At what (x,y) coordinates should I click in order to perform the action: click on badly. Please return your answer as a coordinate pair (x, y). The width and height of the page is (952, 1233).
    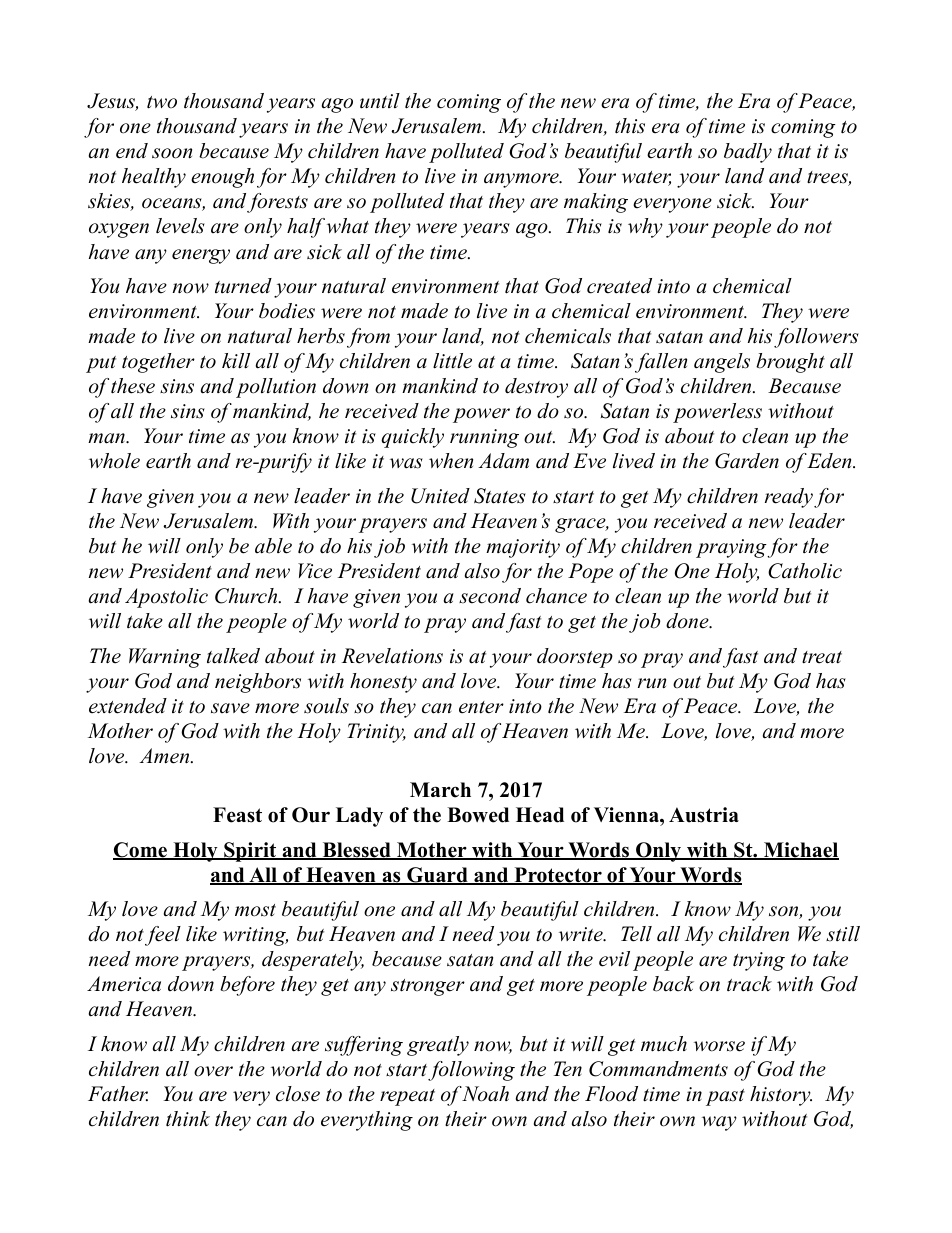
    Looking at the image, I should click on (748, 153).
